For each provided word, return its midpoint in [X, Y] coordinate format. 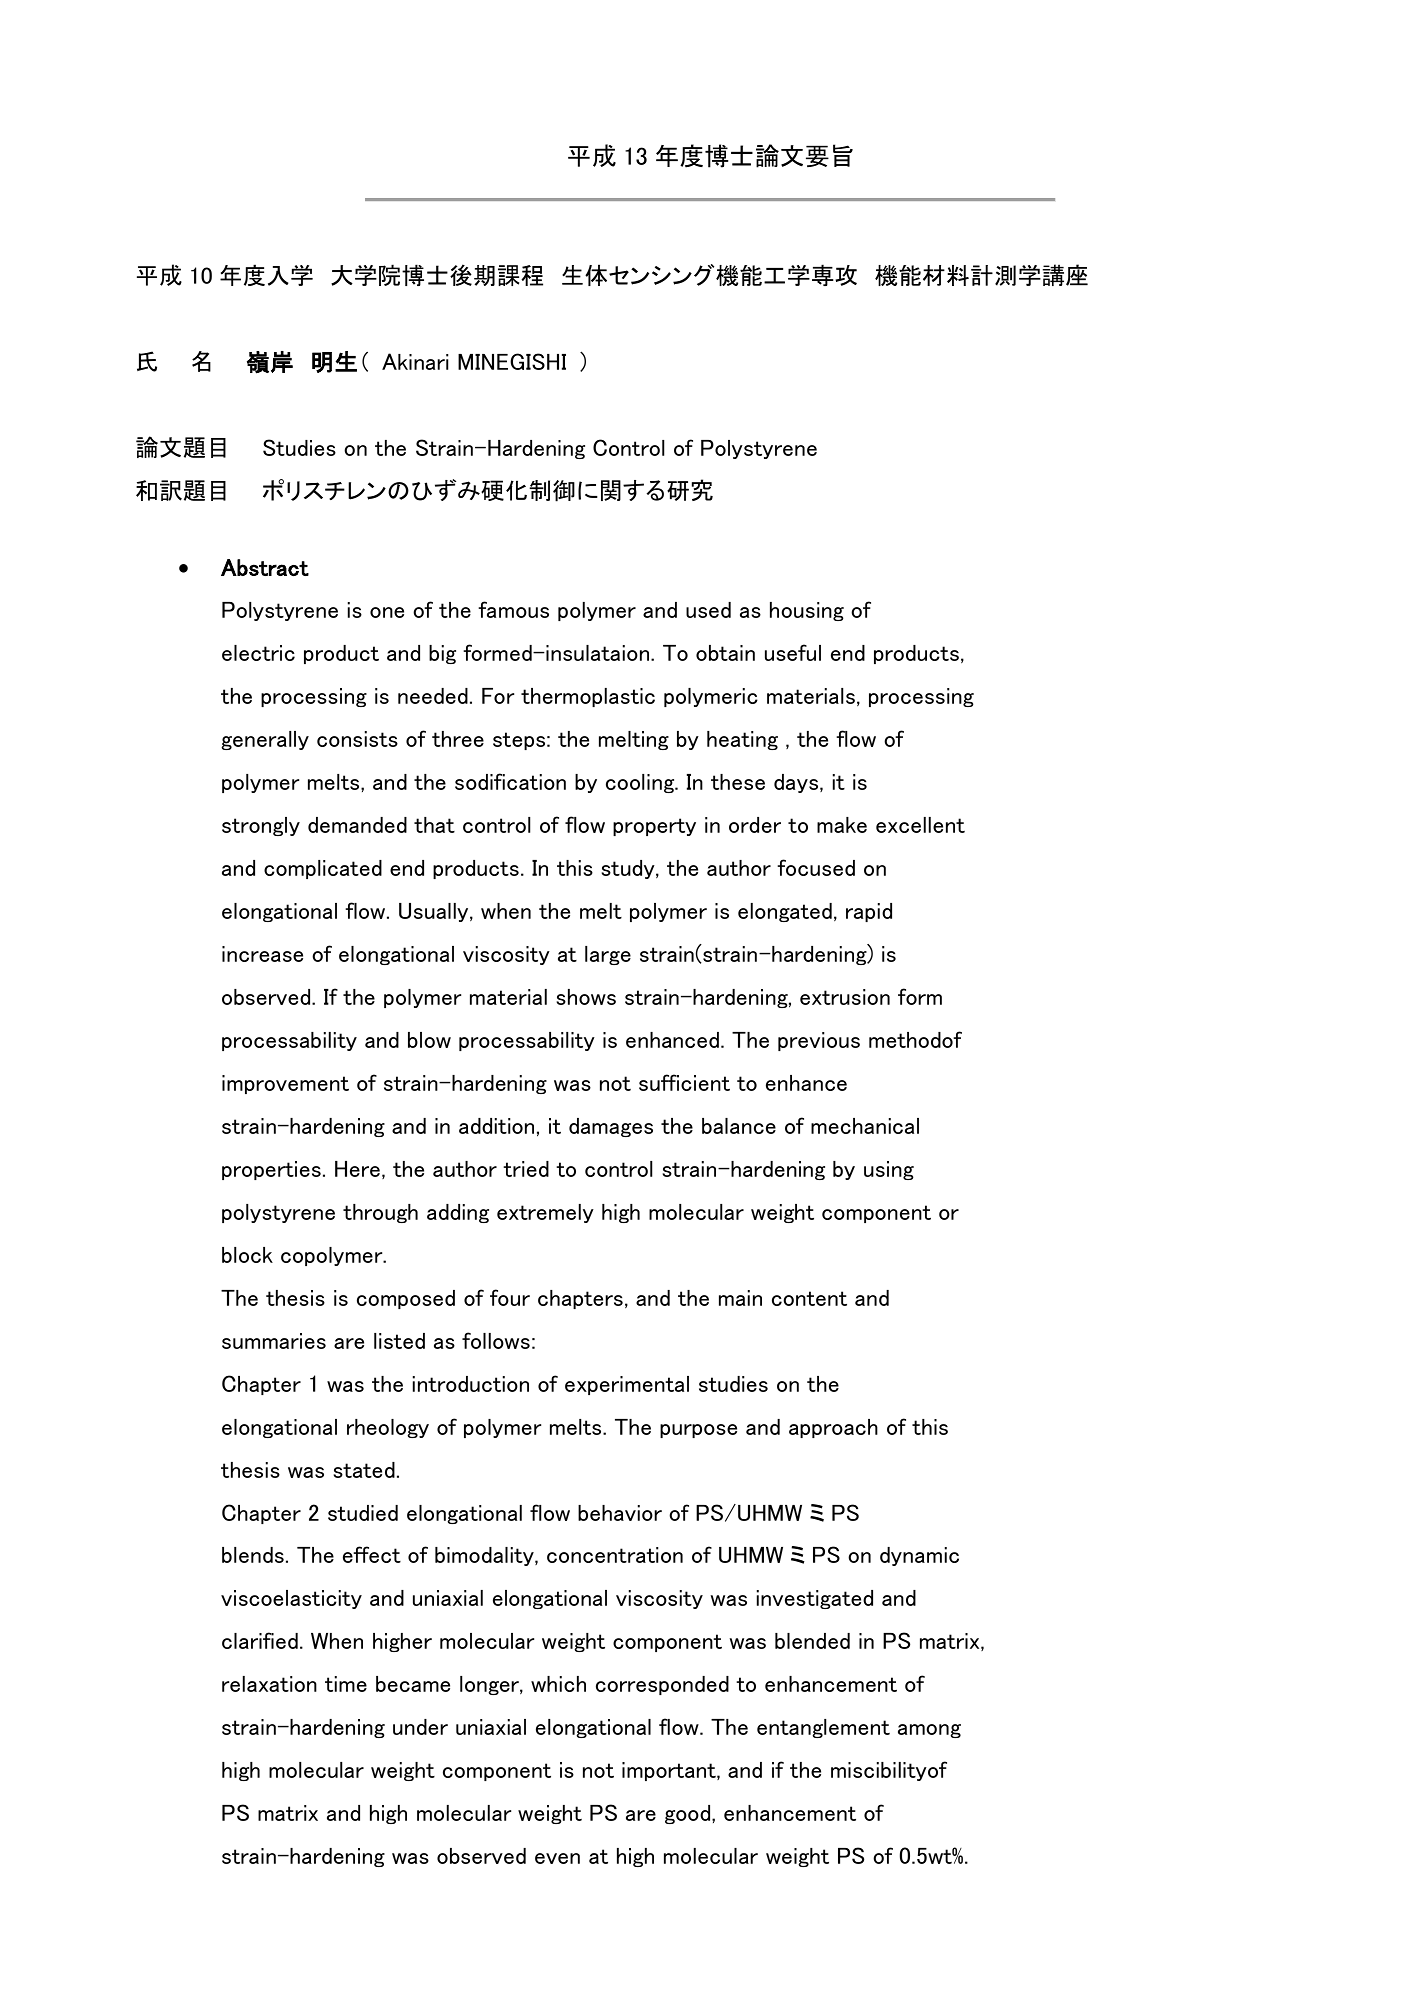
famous [513, 609]
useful [793, 652]
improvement [285, 1084]
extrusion [845, 997]
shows [586, 997]
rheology [388, 1428]
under [420, 1727]
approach [833, 1428]
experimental [627, 1385]
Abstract [265, 567]
